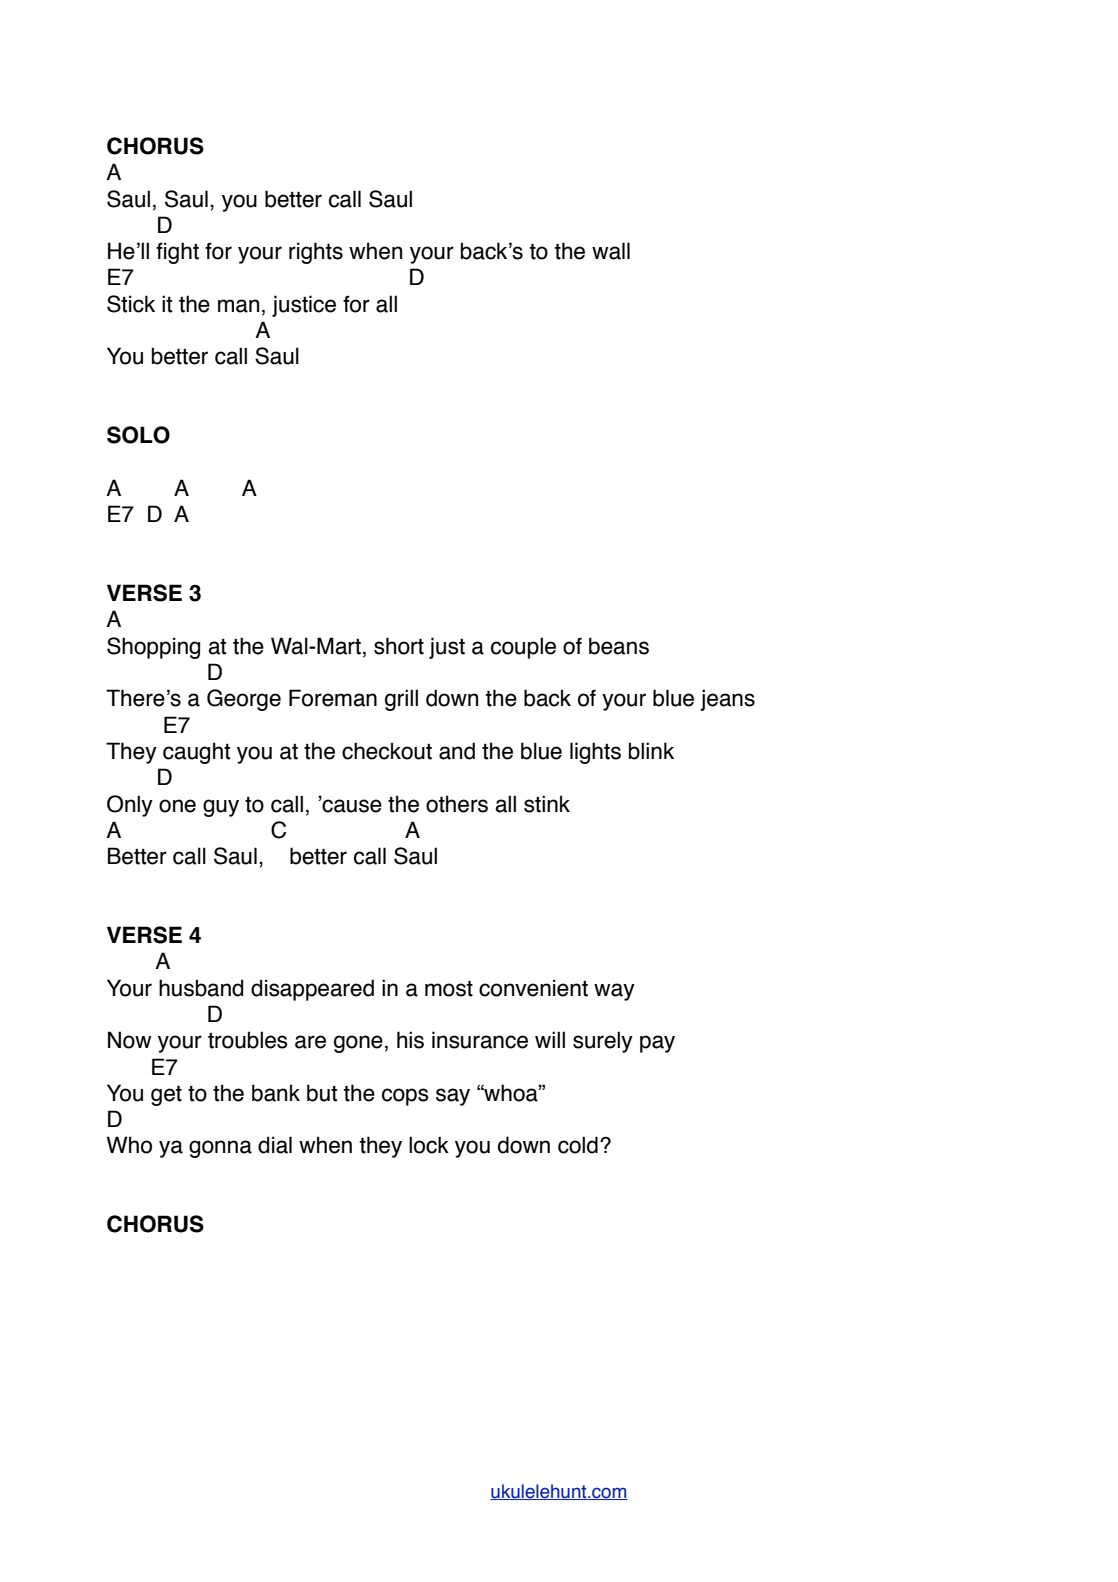  Describe the element at coordinates (523, 648) in the screenshot. I see `couple` at that location.
